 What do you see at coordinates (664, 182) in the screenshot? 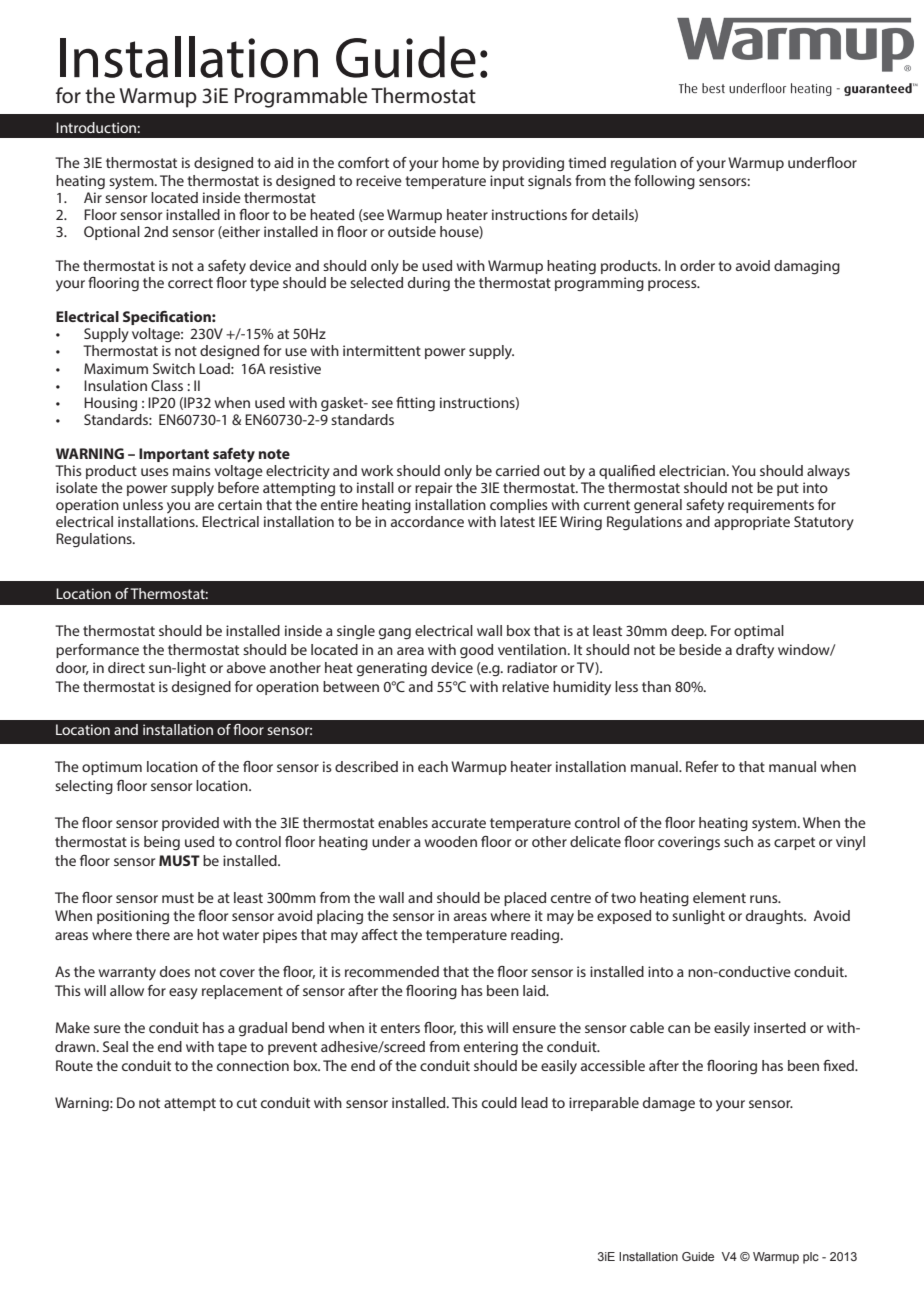
I see `following` at bounding box center [664, 182].
